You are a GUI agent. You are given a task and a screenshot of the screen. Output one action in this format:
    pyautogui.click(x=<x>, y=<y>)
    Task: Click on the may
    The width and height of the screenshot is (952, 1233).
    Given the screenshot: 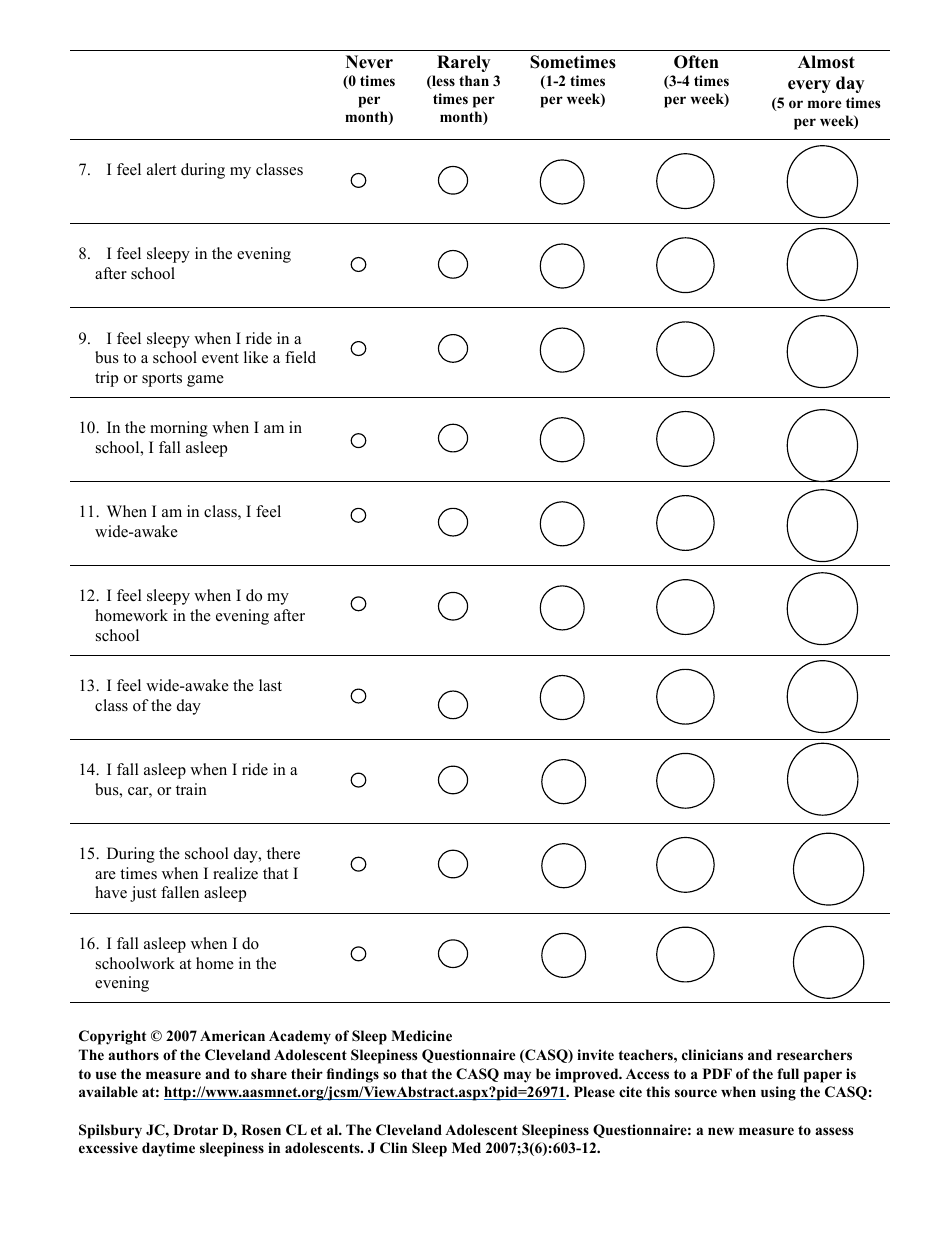 What is the action you would take?
    pyautogui.click(x=517, y=1077)
